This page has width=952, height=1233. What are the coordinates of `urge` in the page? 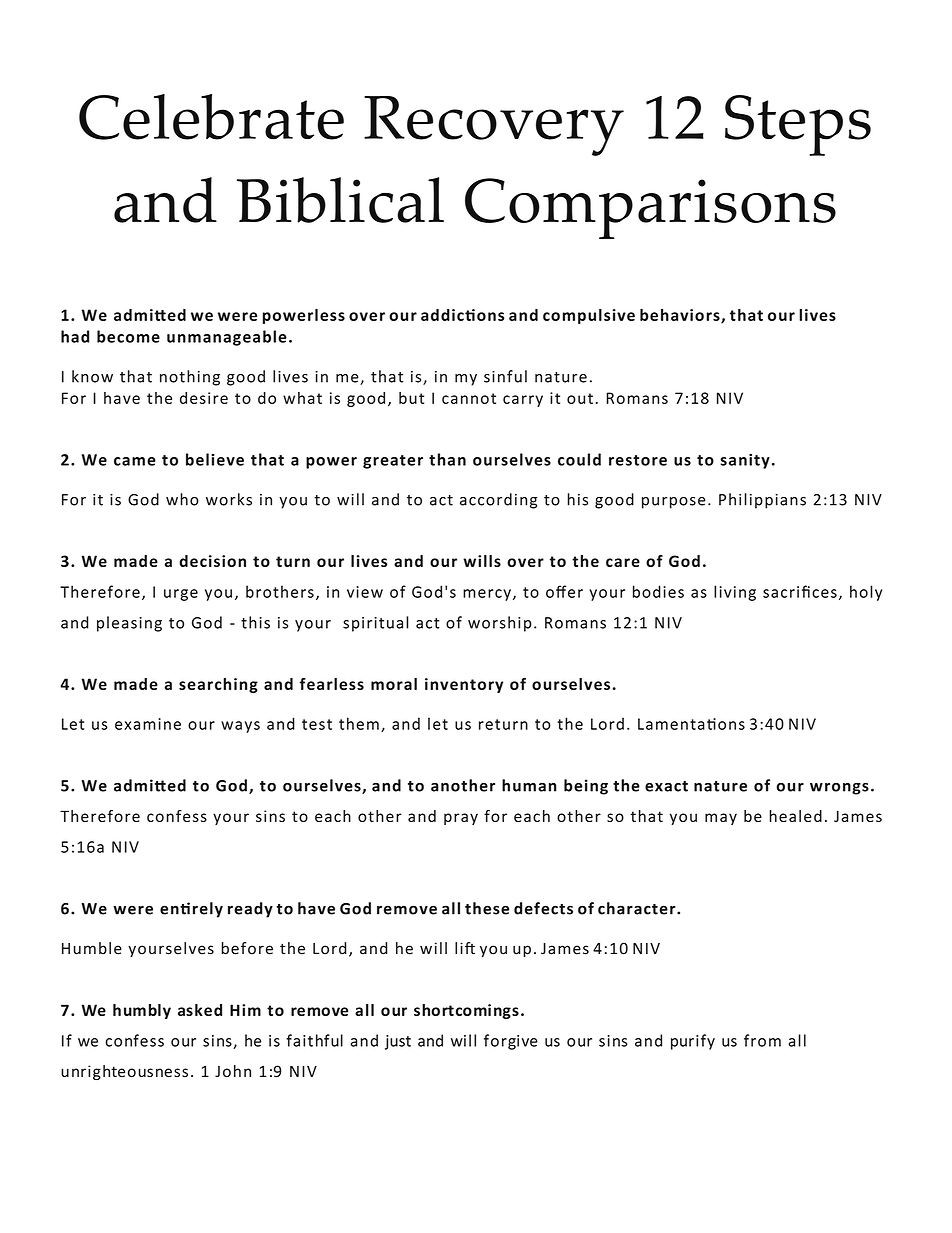 It's located at (181, 595).
